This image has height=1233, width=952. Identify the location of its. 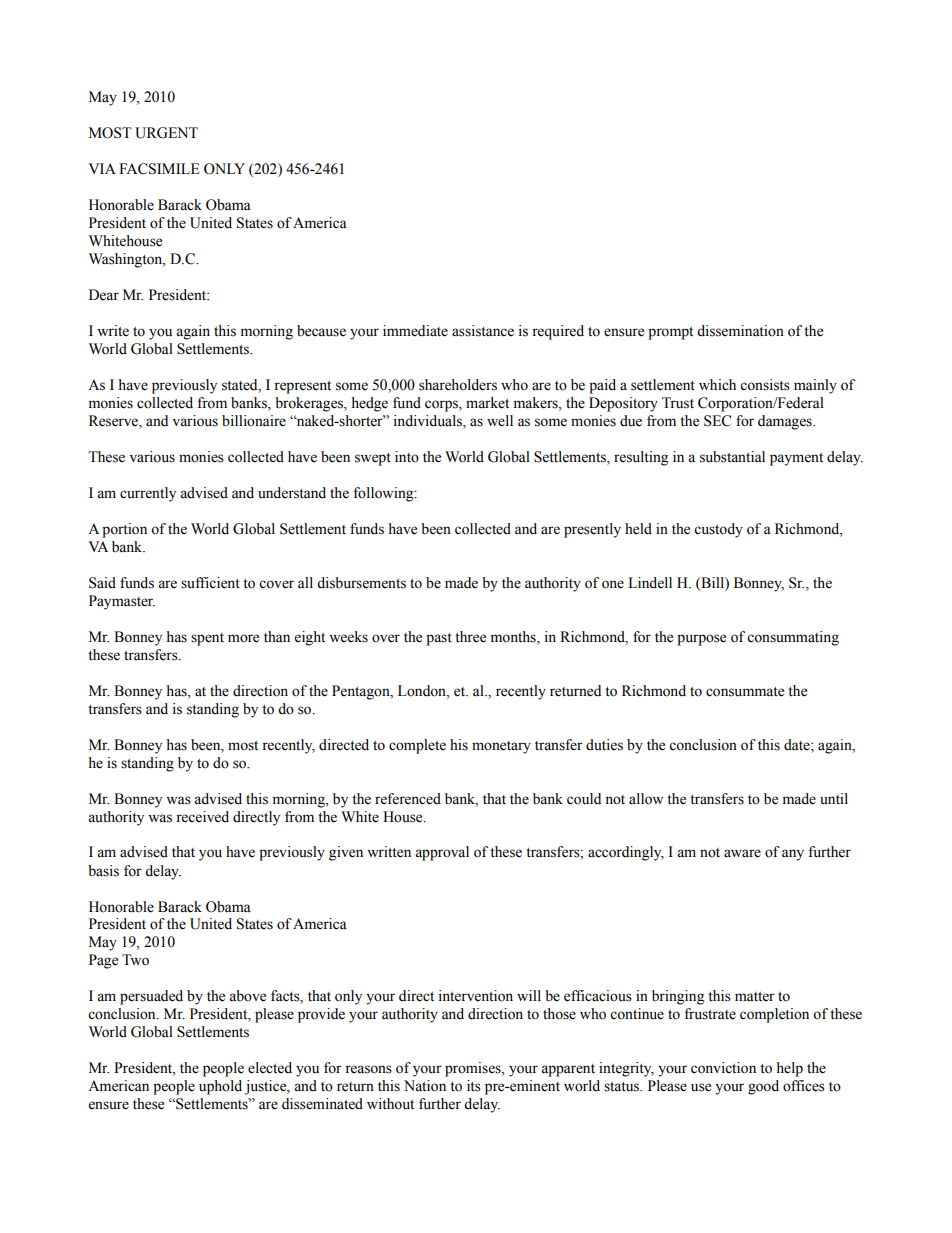
(474, 1086).
